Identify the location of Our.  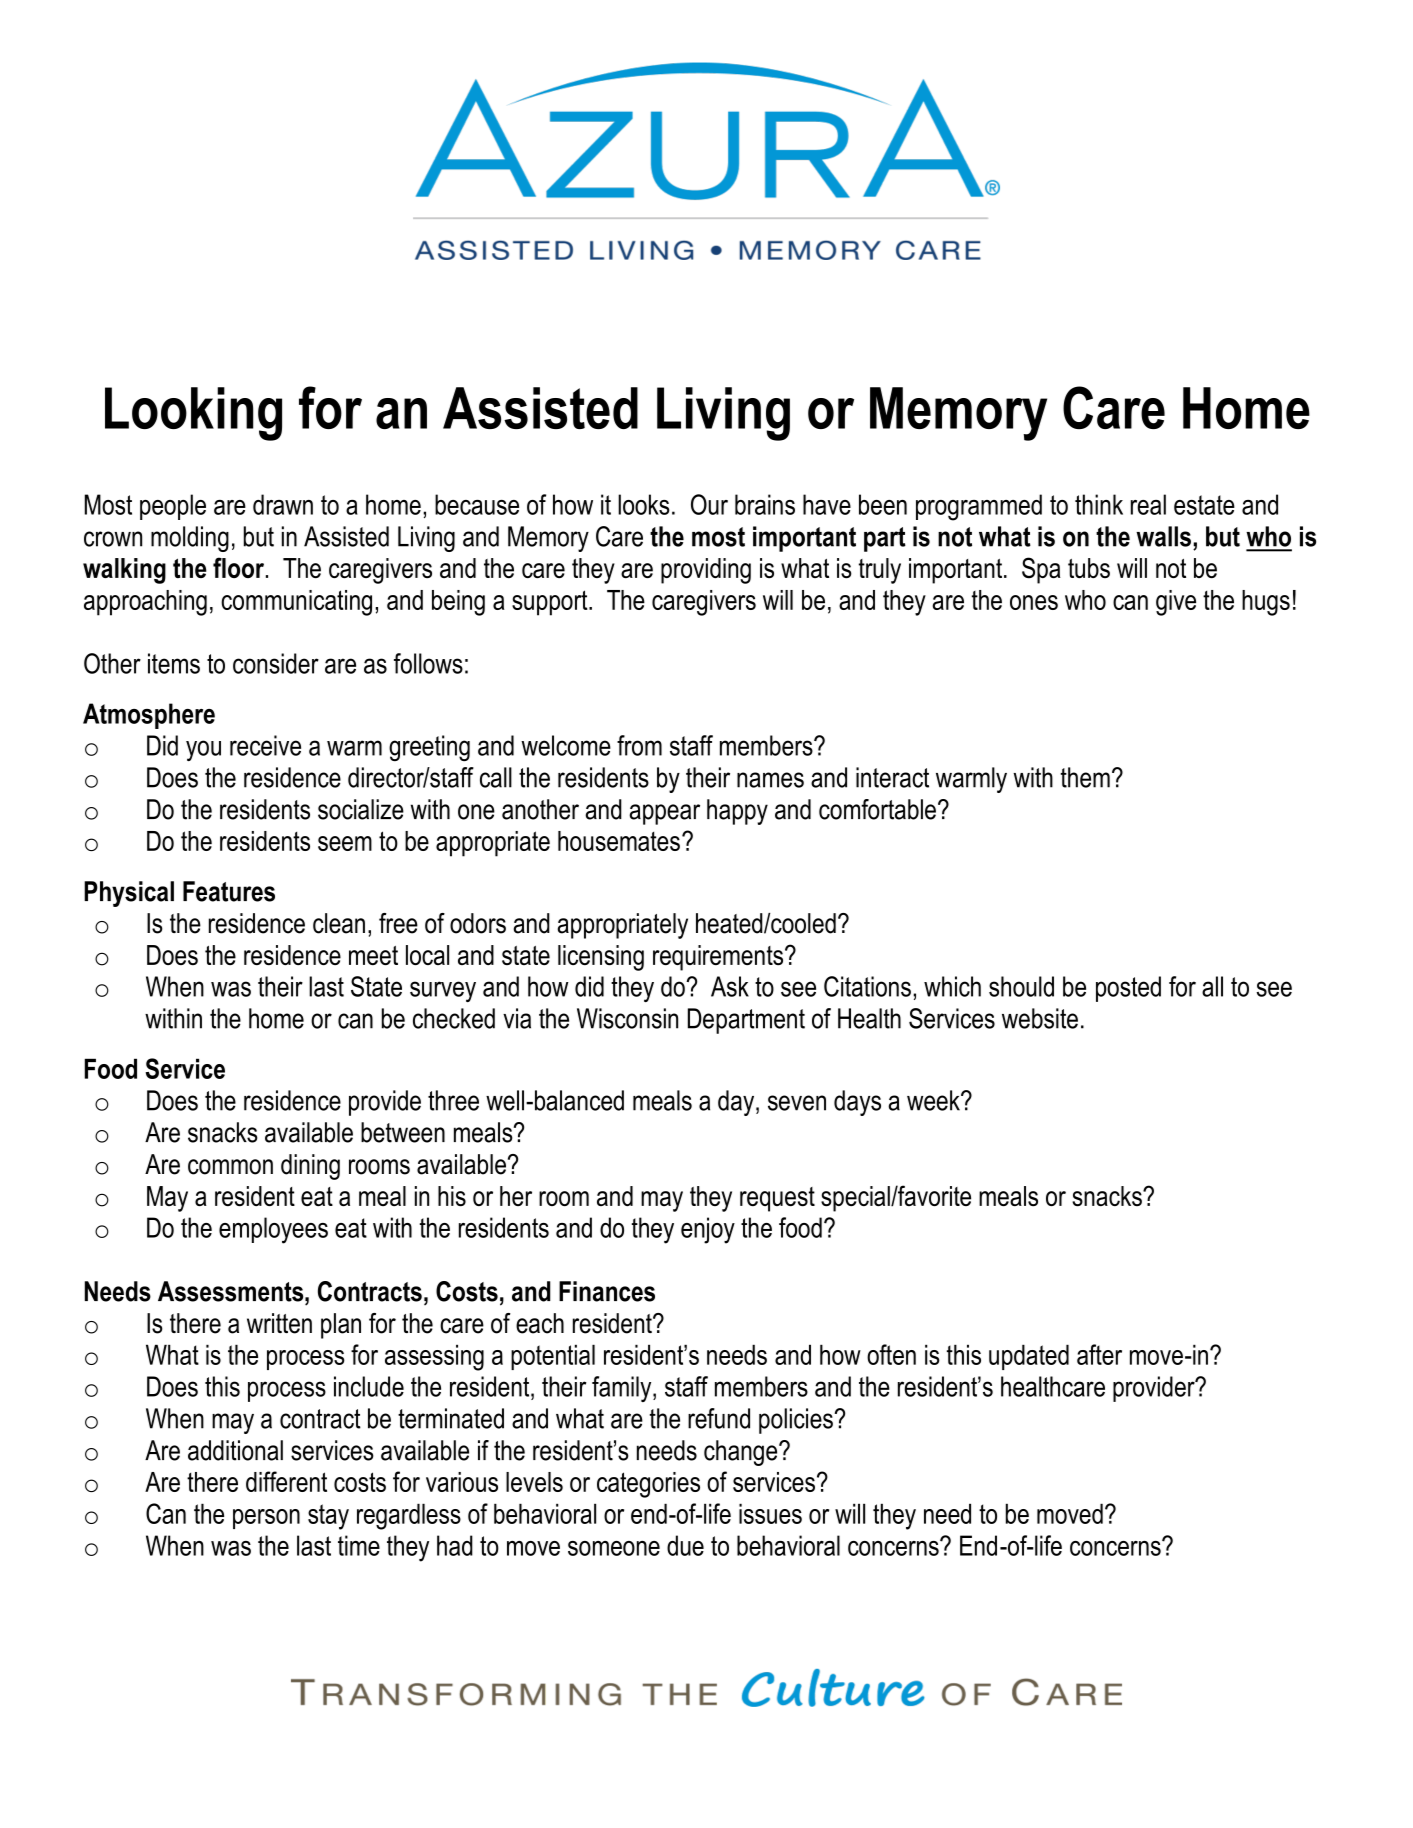
(709, 504).
